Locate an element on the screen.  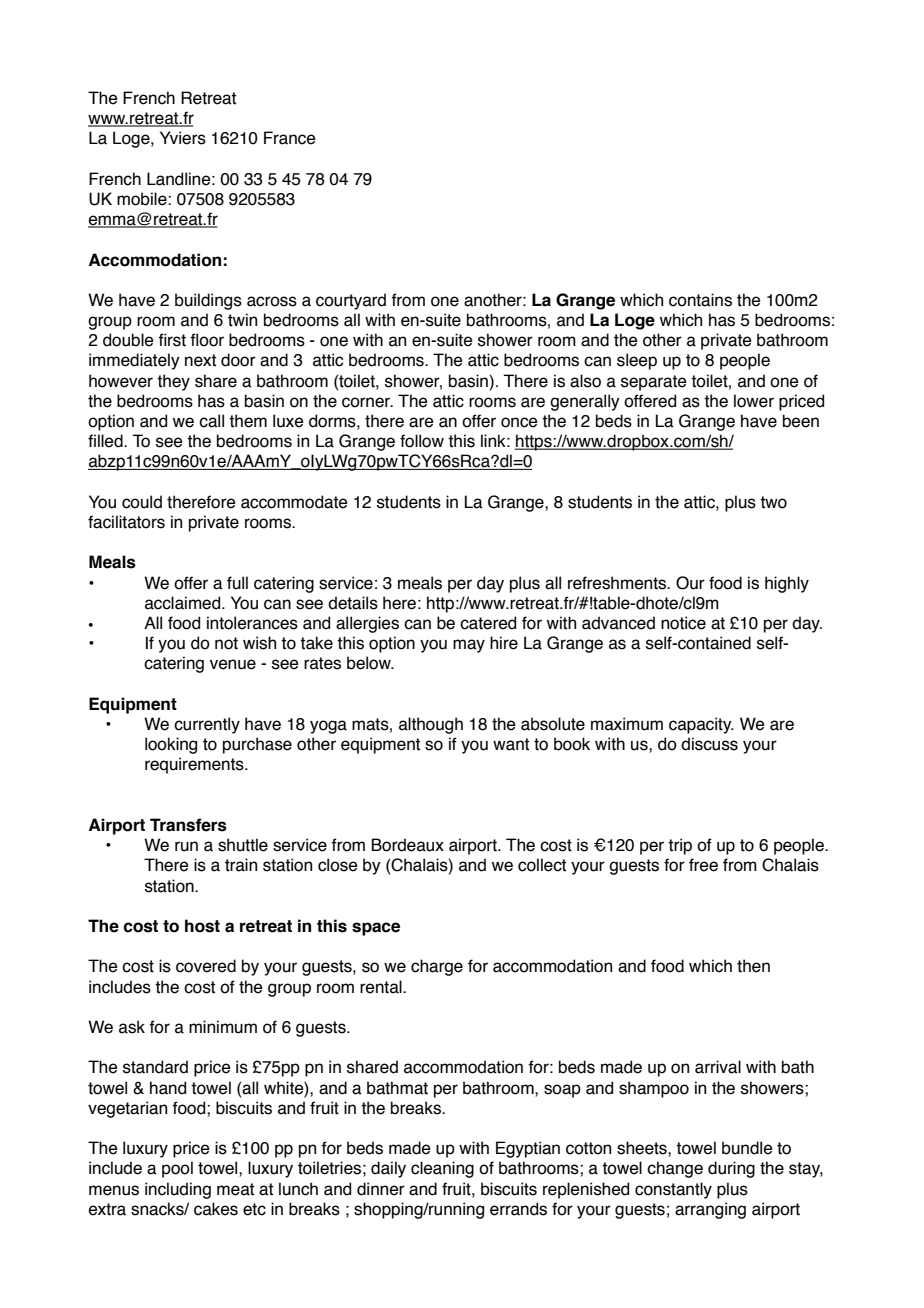
catered is located at coordinates (488, 623).
